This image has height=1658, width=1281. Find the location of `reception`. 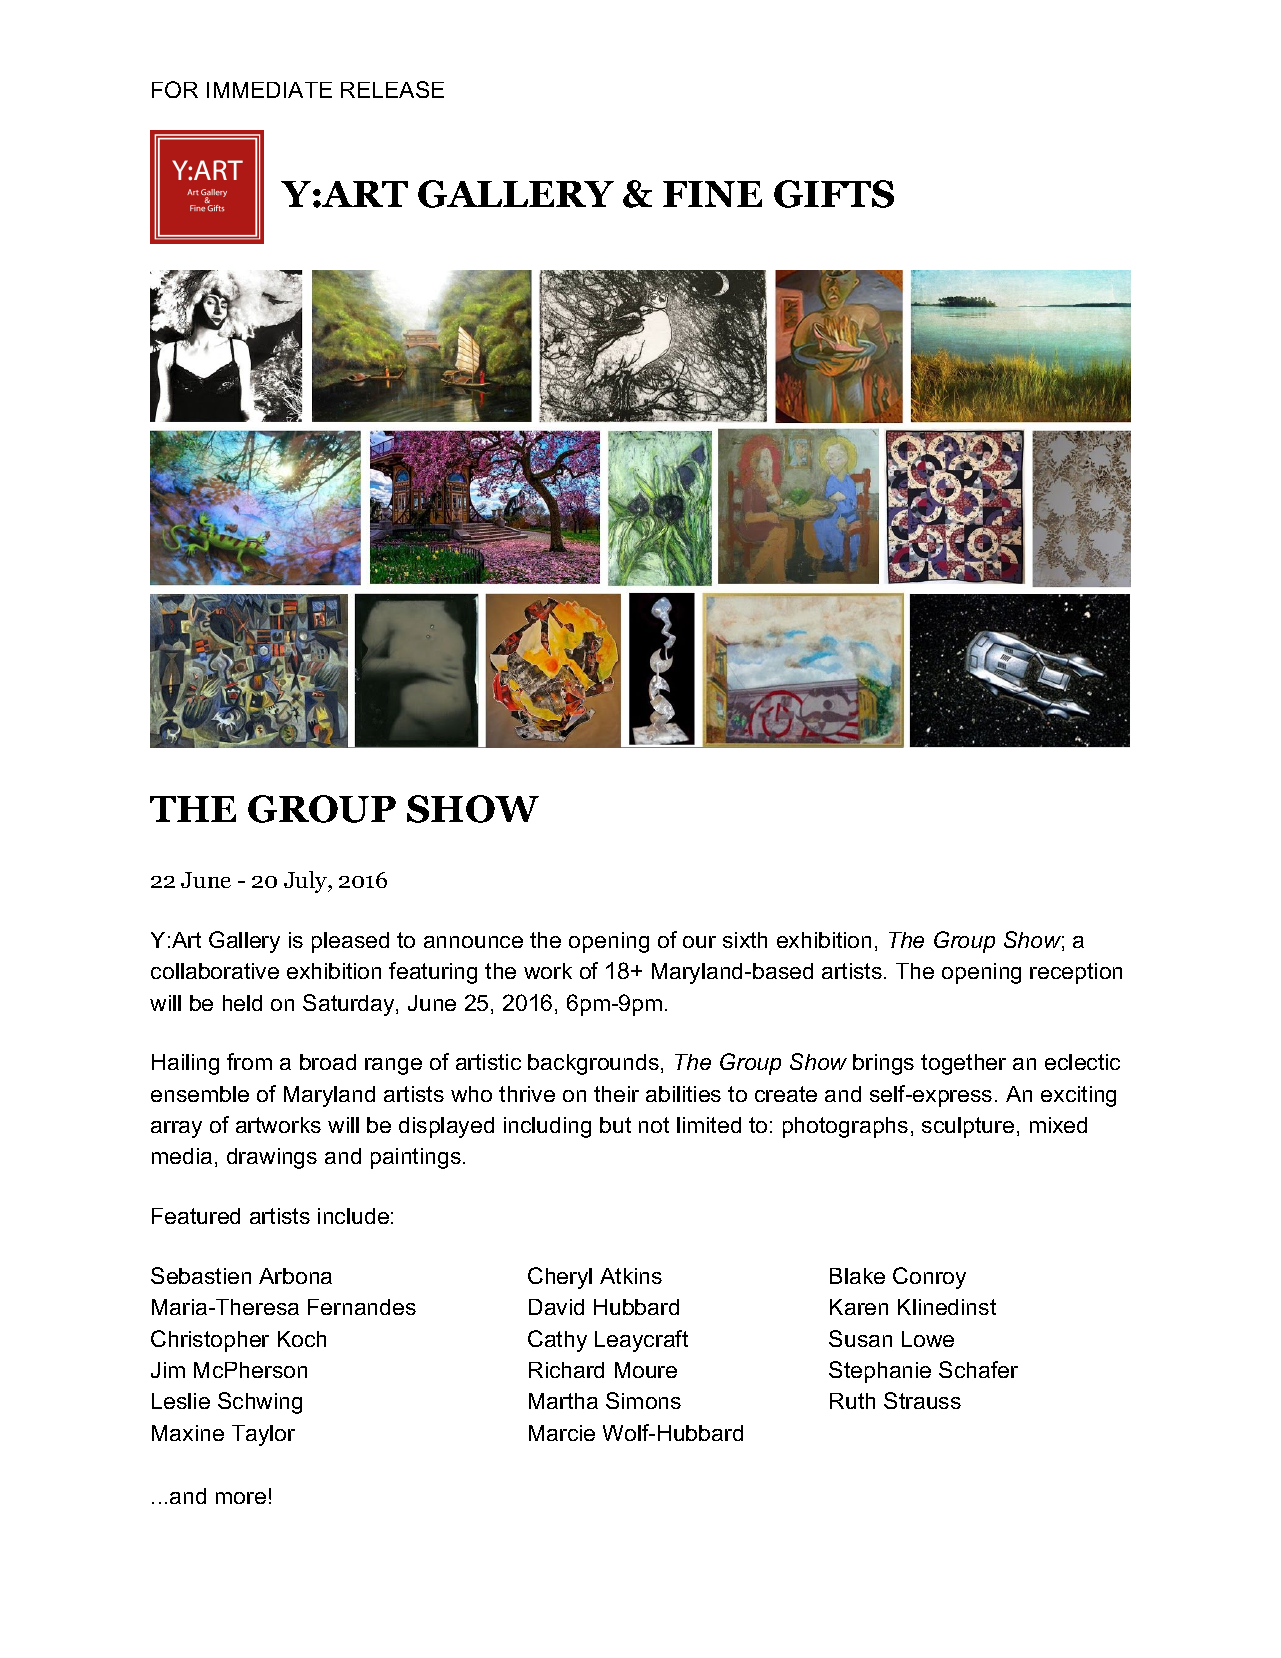

reception is located at coordinates (1076, 973).
